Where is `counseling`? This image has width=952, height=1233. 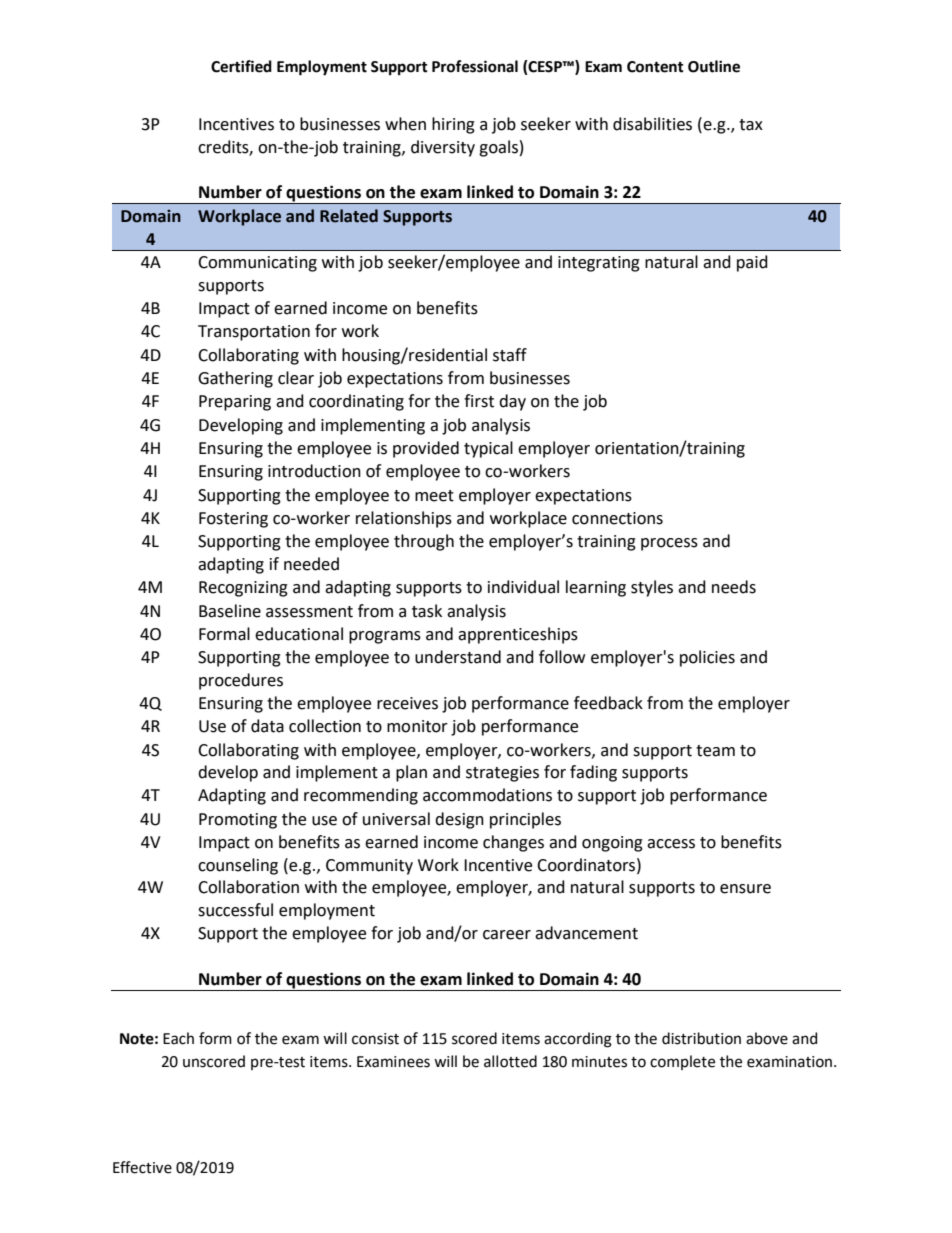
counseling is located at coordinates (238, 866).
